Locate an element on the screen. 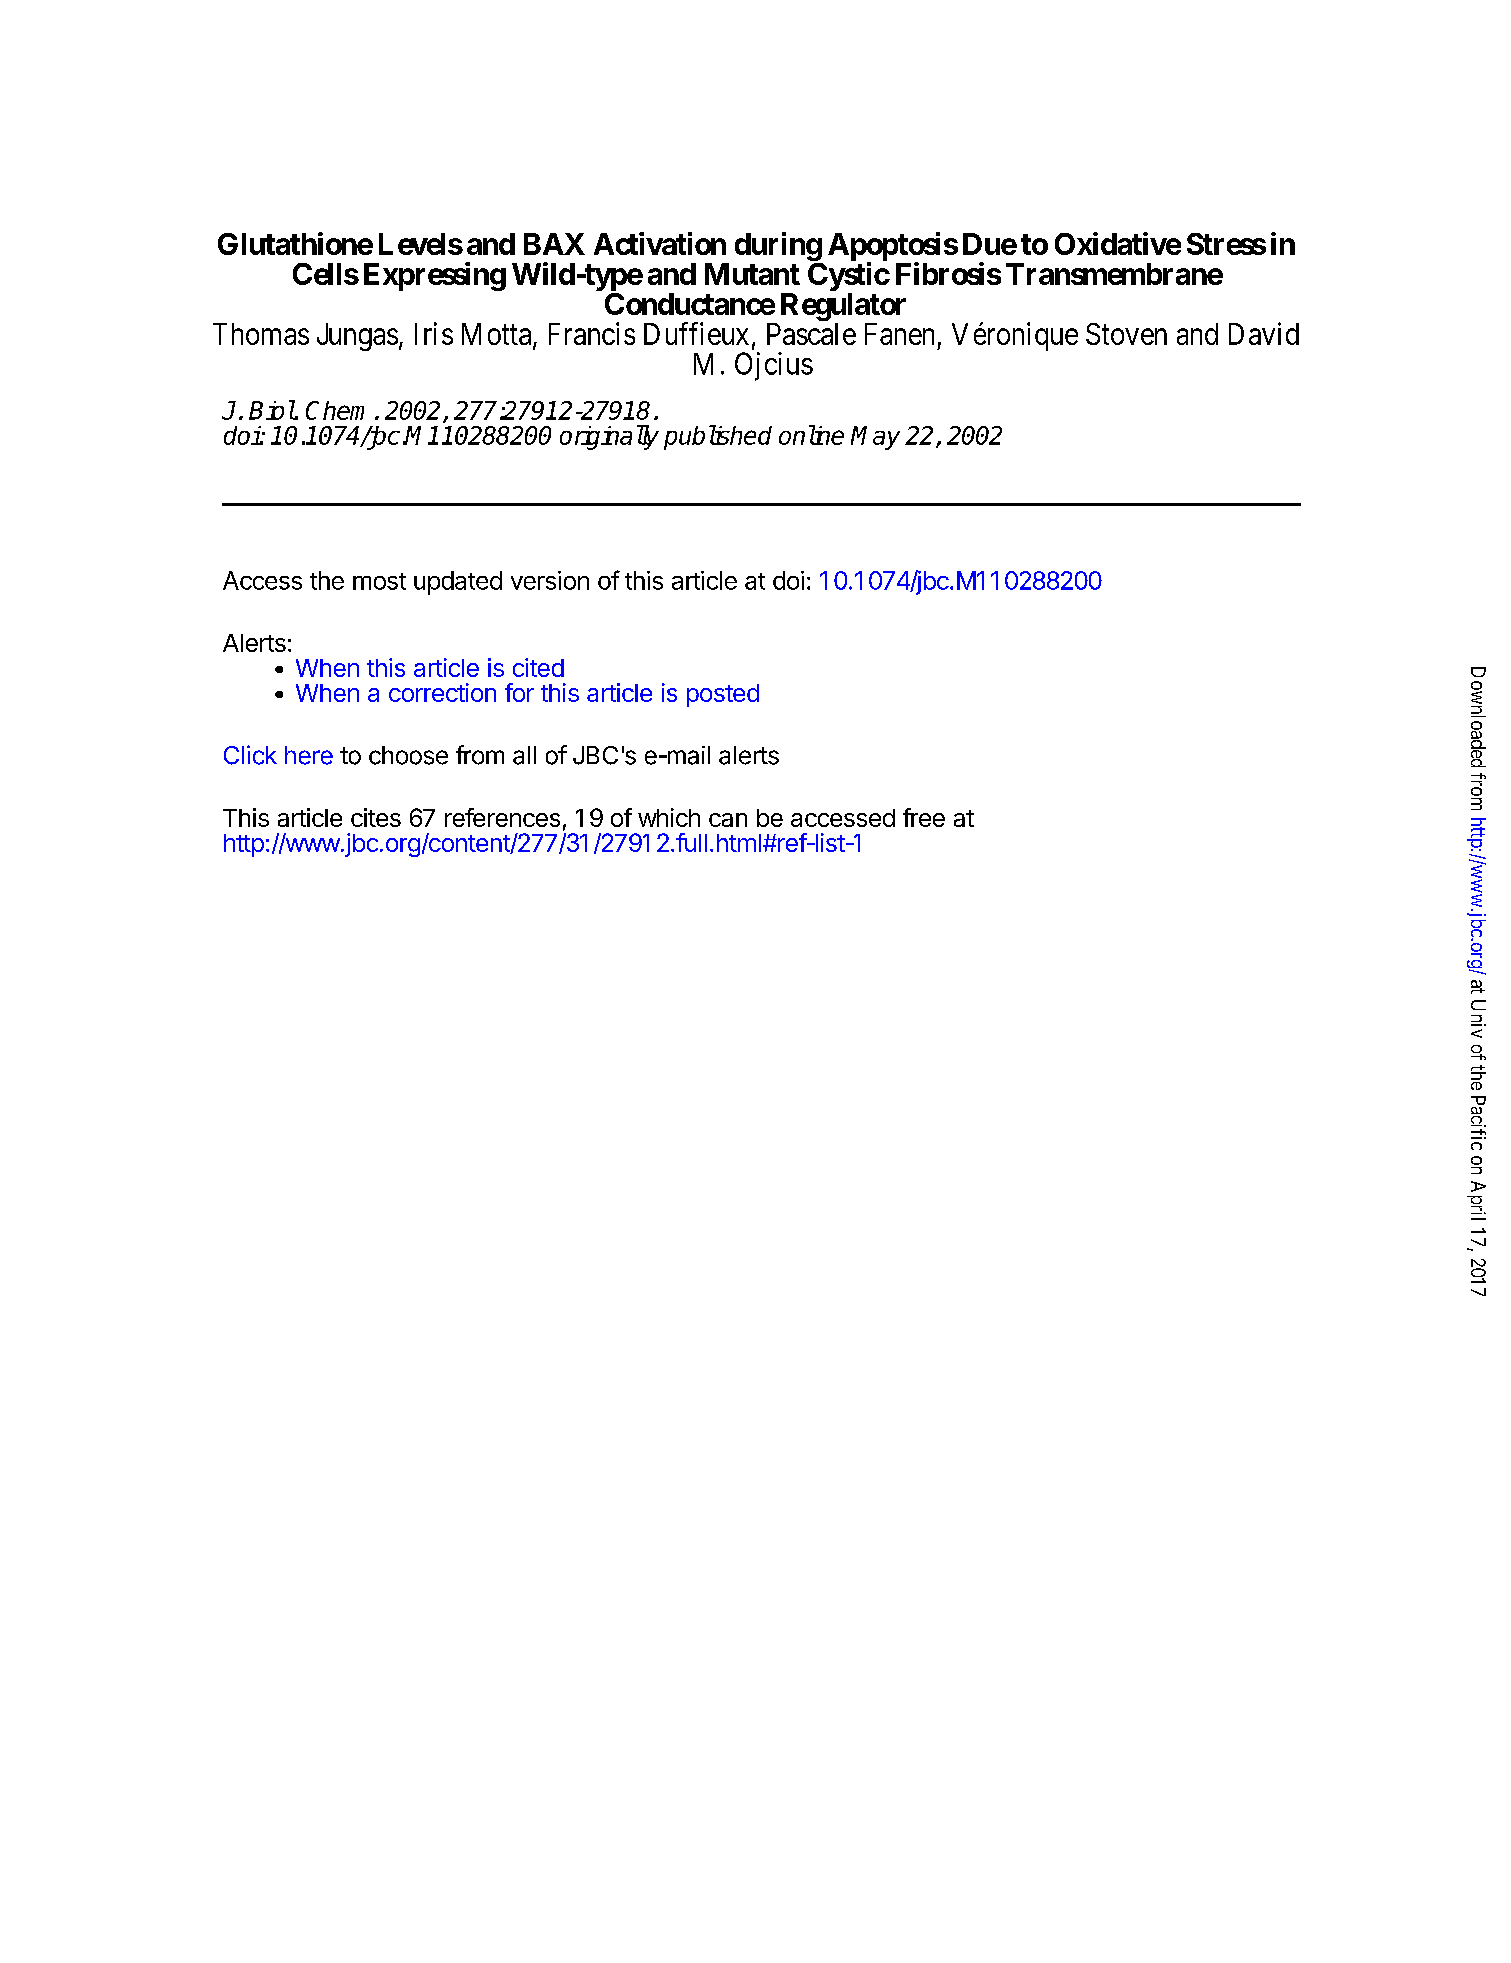 The image size is (1511, 1963). BAX is located at coordinates (554, 244).
